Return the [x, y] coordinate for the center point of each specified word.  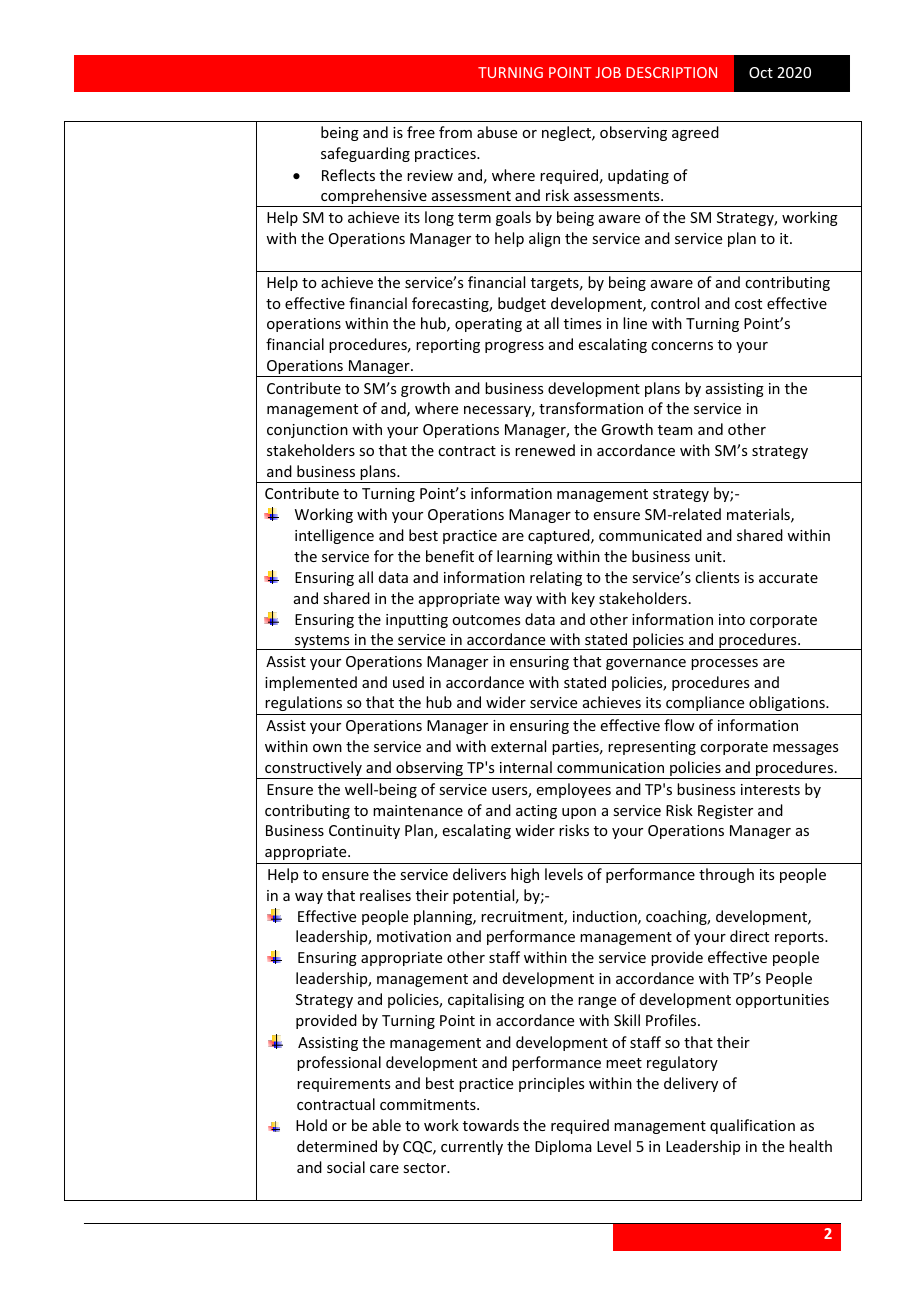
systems [322, 642]
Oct [761, 72]
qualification [752, 1126]
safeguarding [365, 154]
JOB [608, 72]
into [732, 619]
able [386, 1125]
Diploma [563, 1147]
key [583, 599]
